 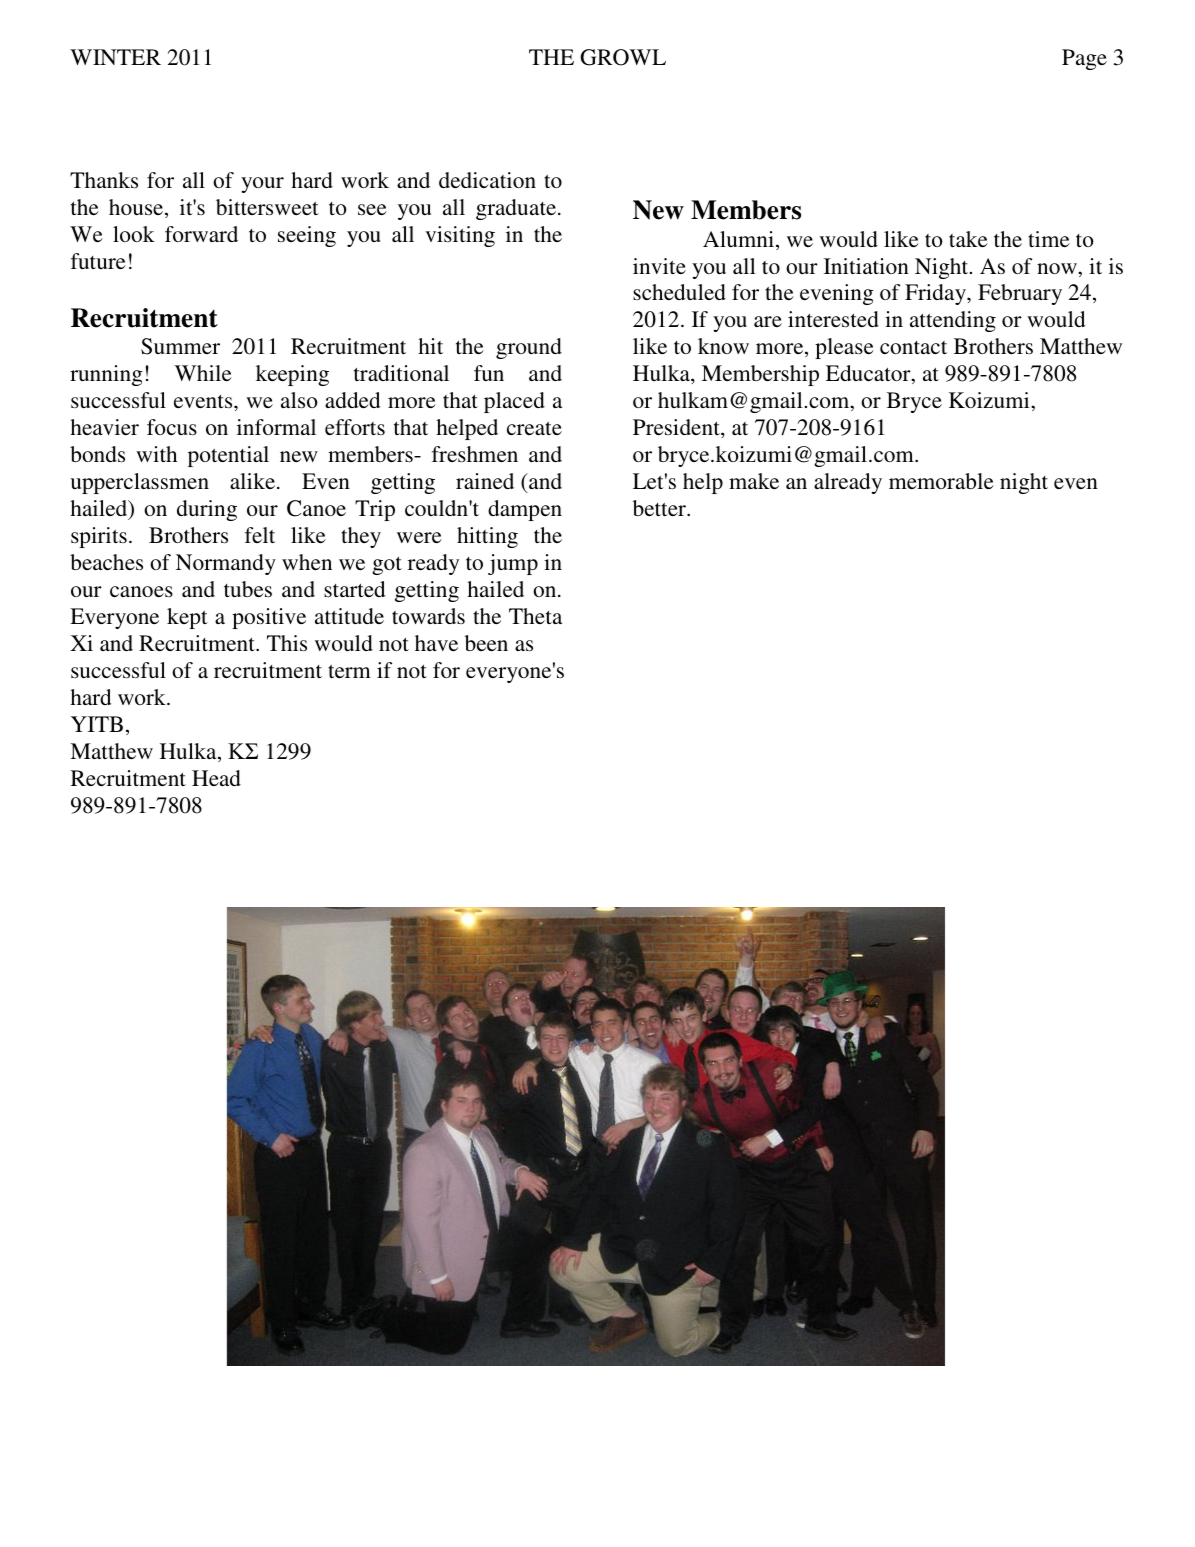 I want to click on WINTER, so click(x=115, y=57).
